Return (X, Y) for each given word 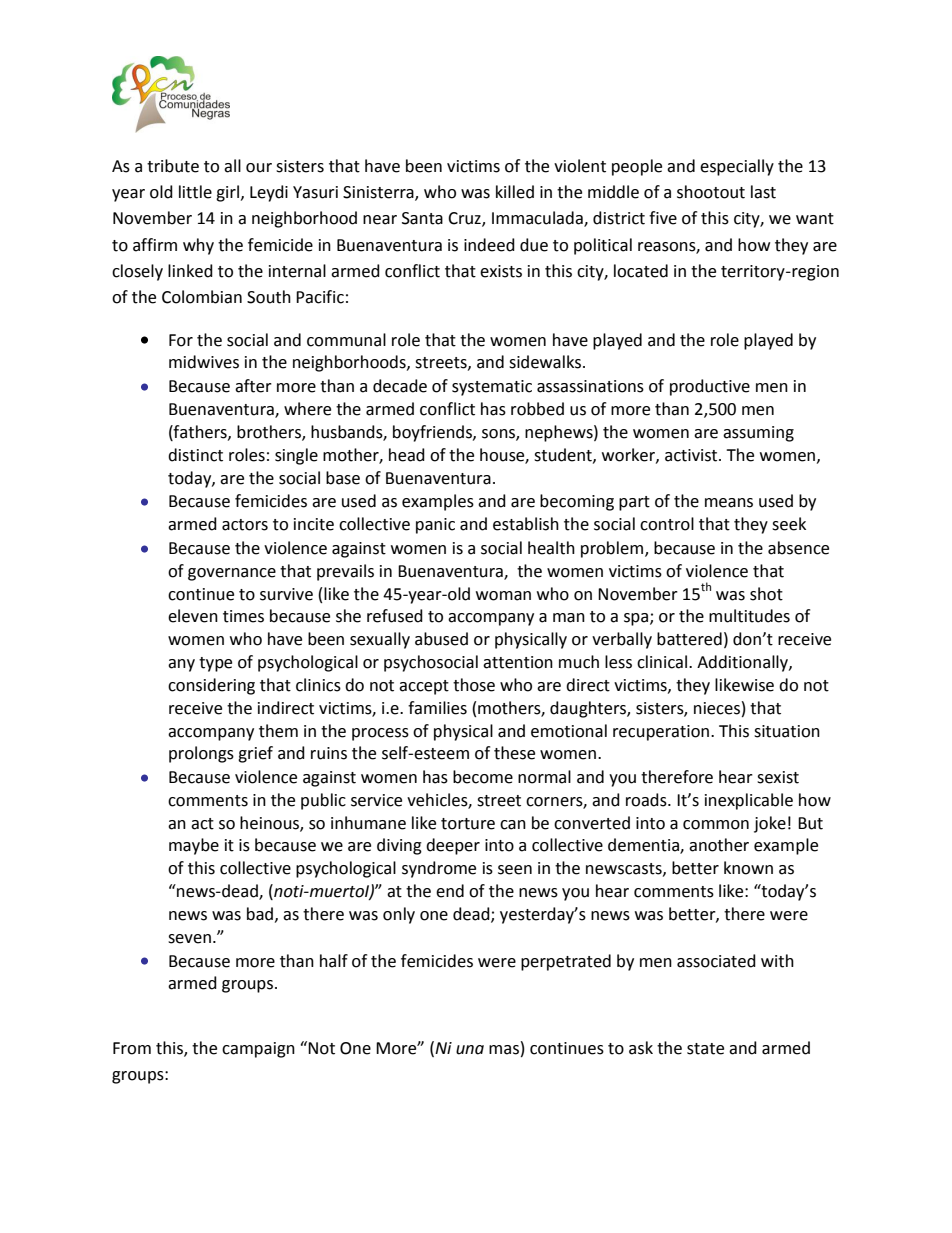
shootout (711, 192)
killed (515, 192)
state (705, 1049)
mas (504, 1050)
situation (787, 731)
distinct (195, 455)
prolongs (201, 754)
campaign (258, 1050)
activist (692, 455)
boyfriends (433, 433)
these (514, 753)
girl (227, 193)
